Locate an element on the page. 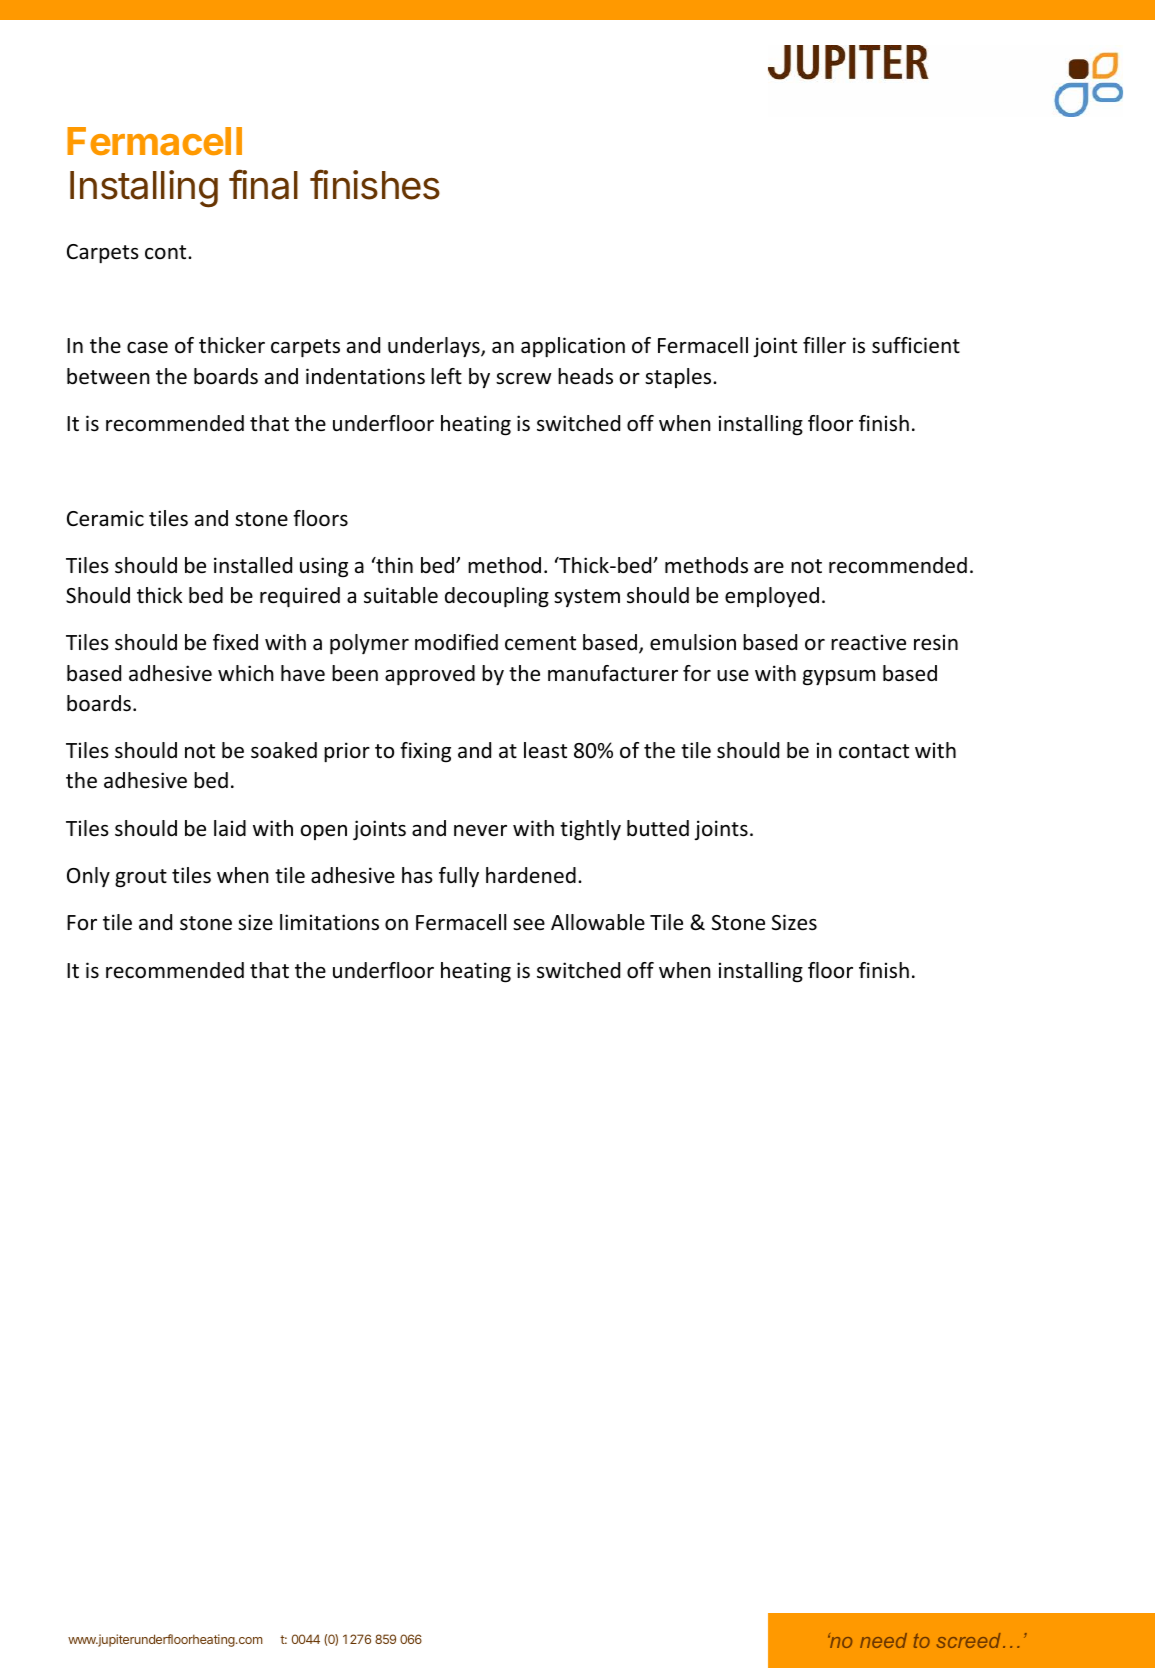 The image size is (1155, 1668). which is located at coordinates (246, 673).
